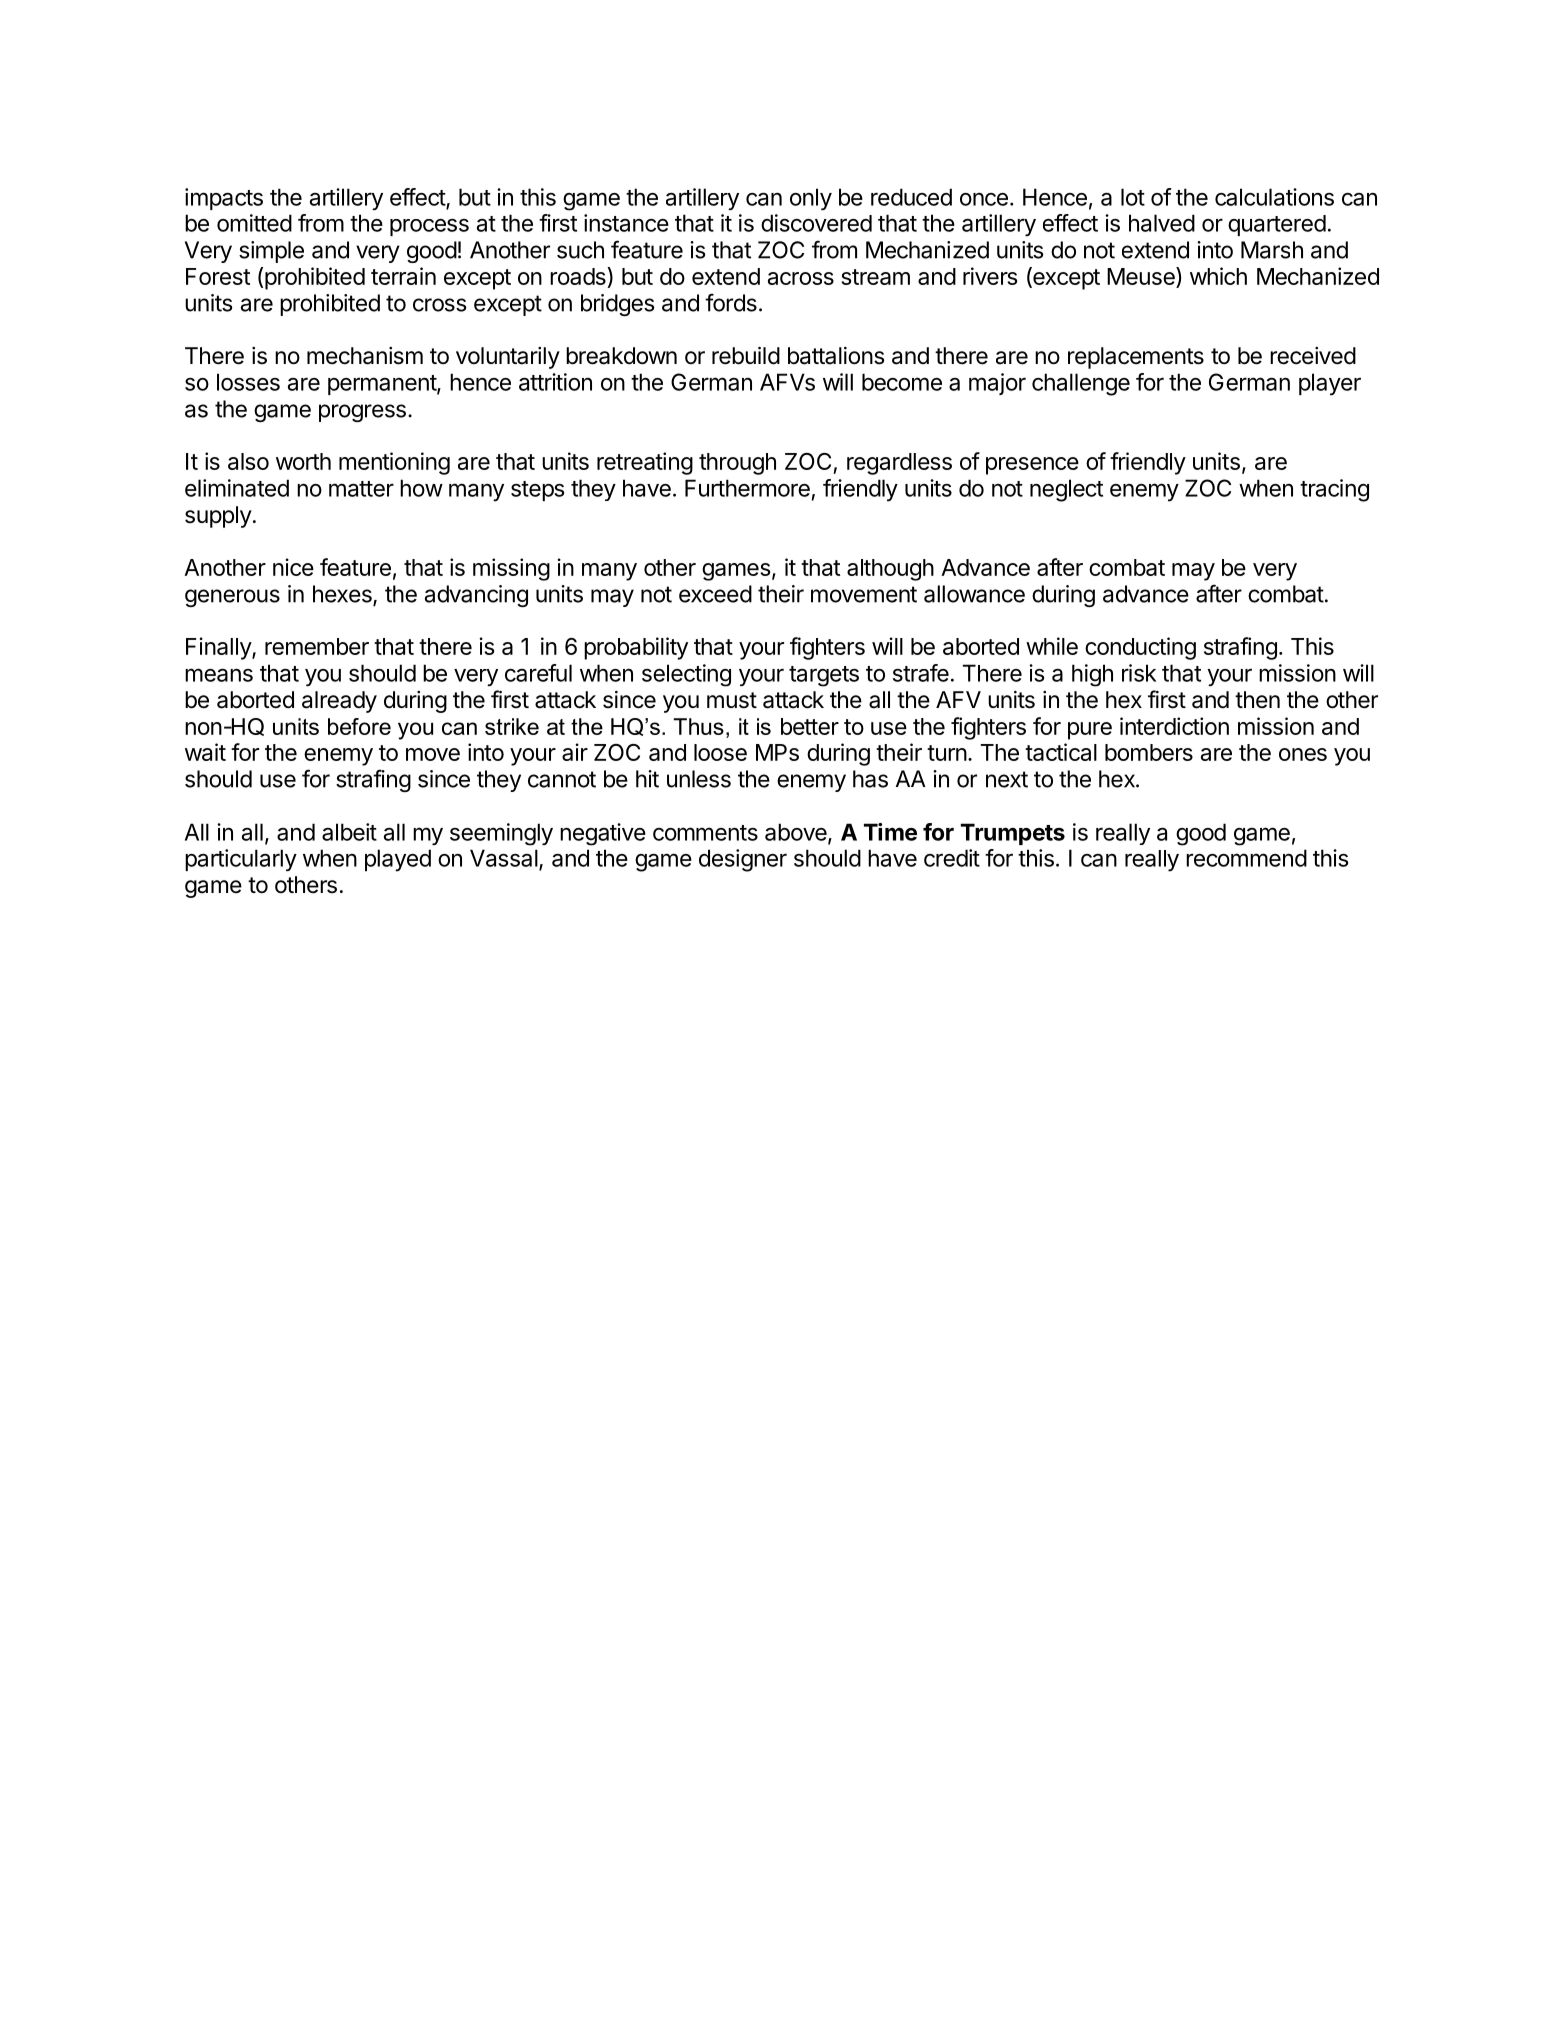  What do you see at coordinates (218, 517) in the screenshot?
I see `supply` at bounding box center [218, 517].
